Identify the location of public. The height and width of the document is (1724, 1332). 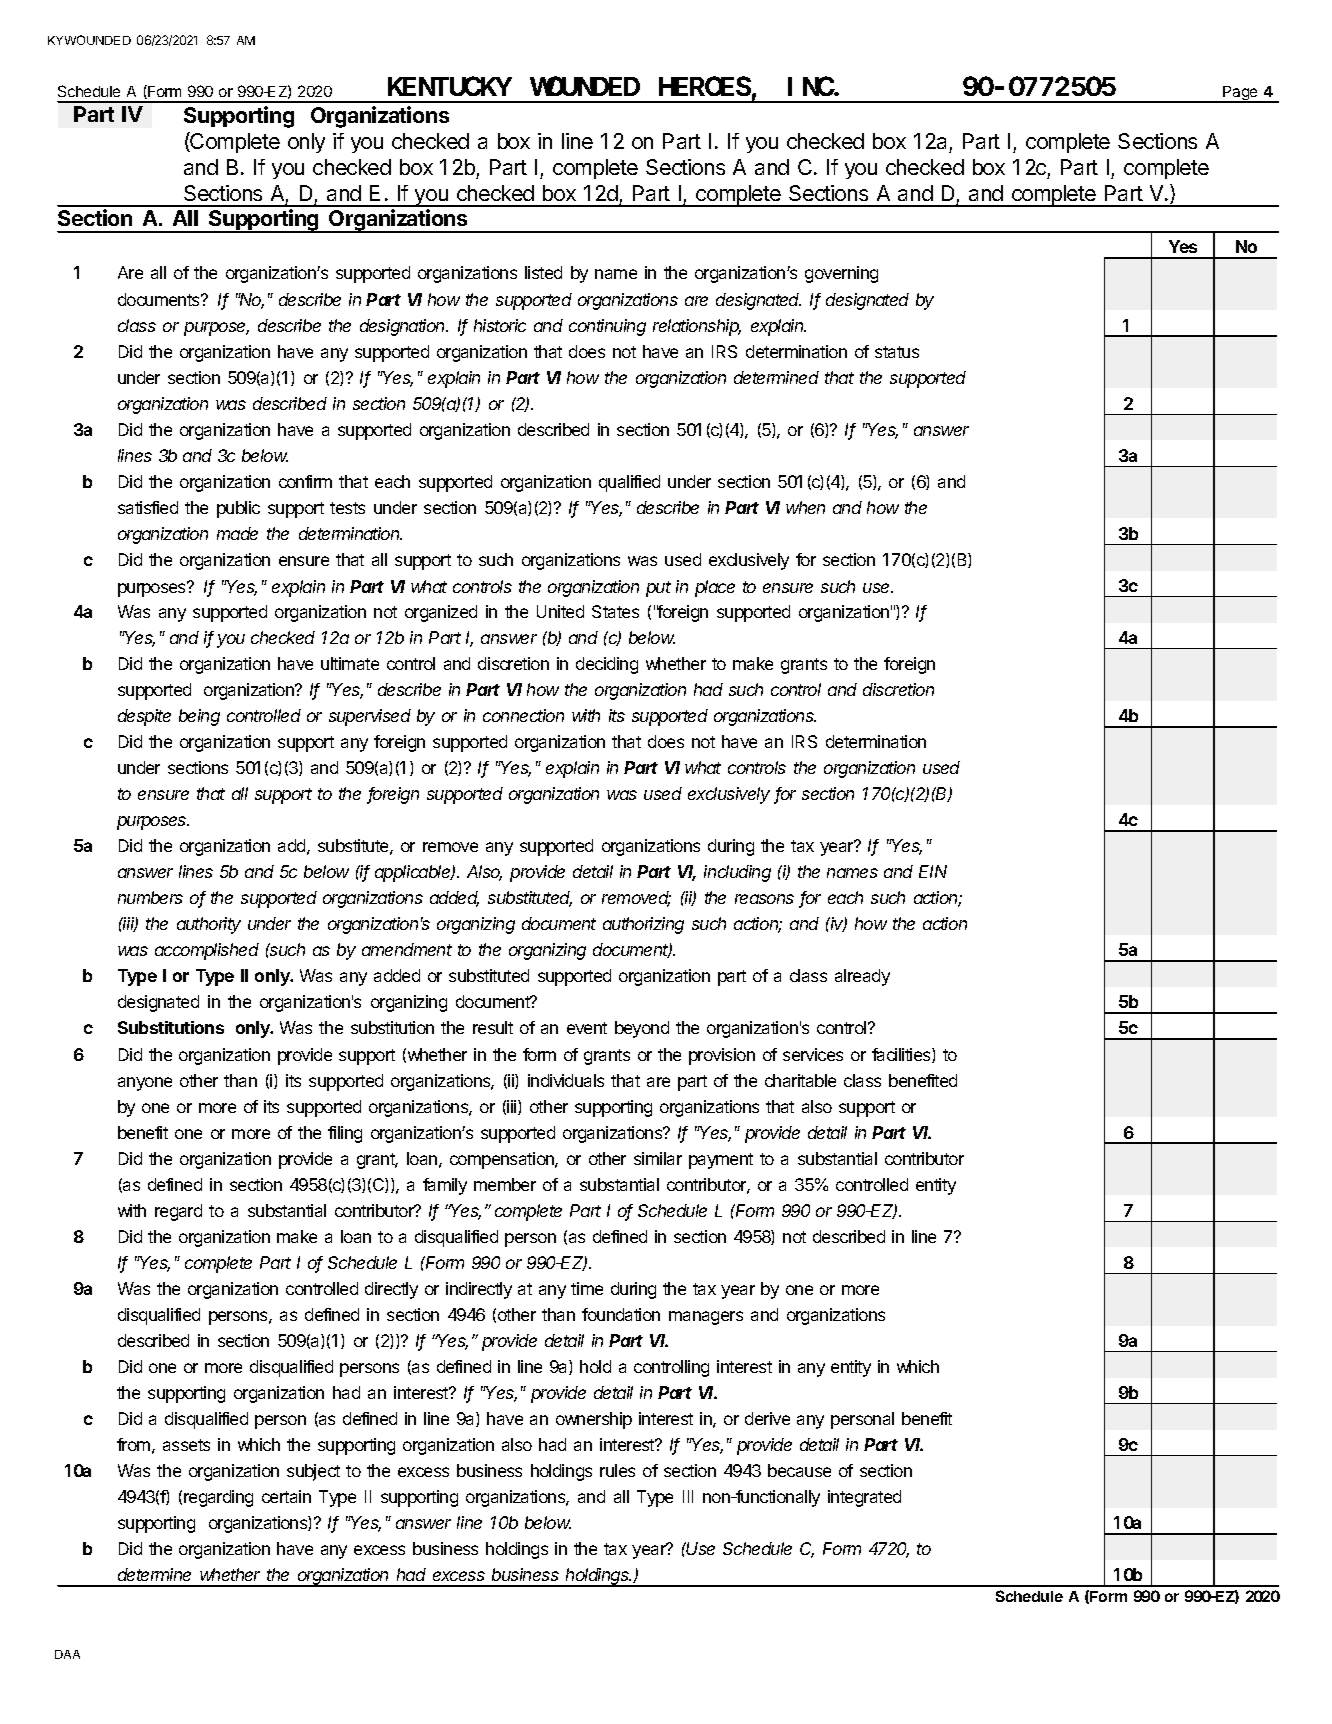
(238, 509).
